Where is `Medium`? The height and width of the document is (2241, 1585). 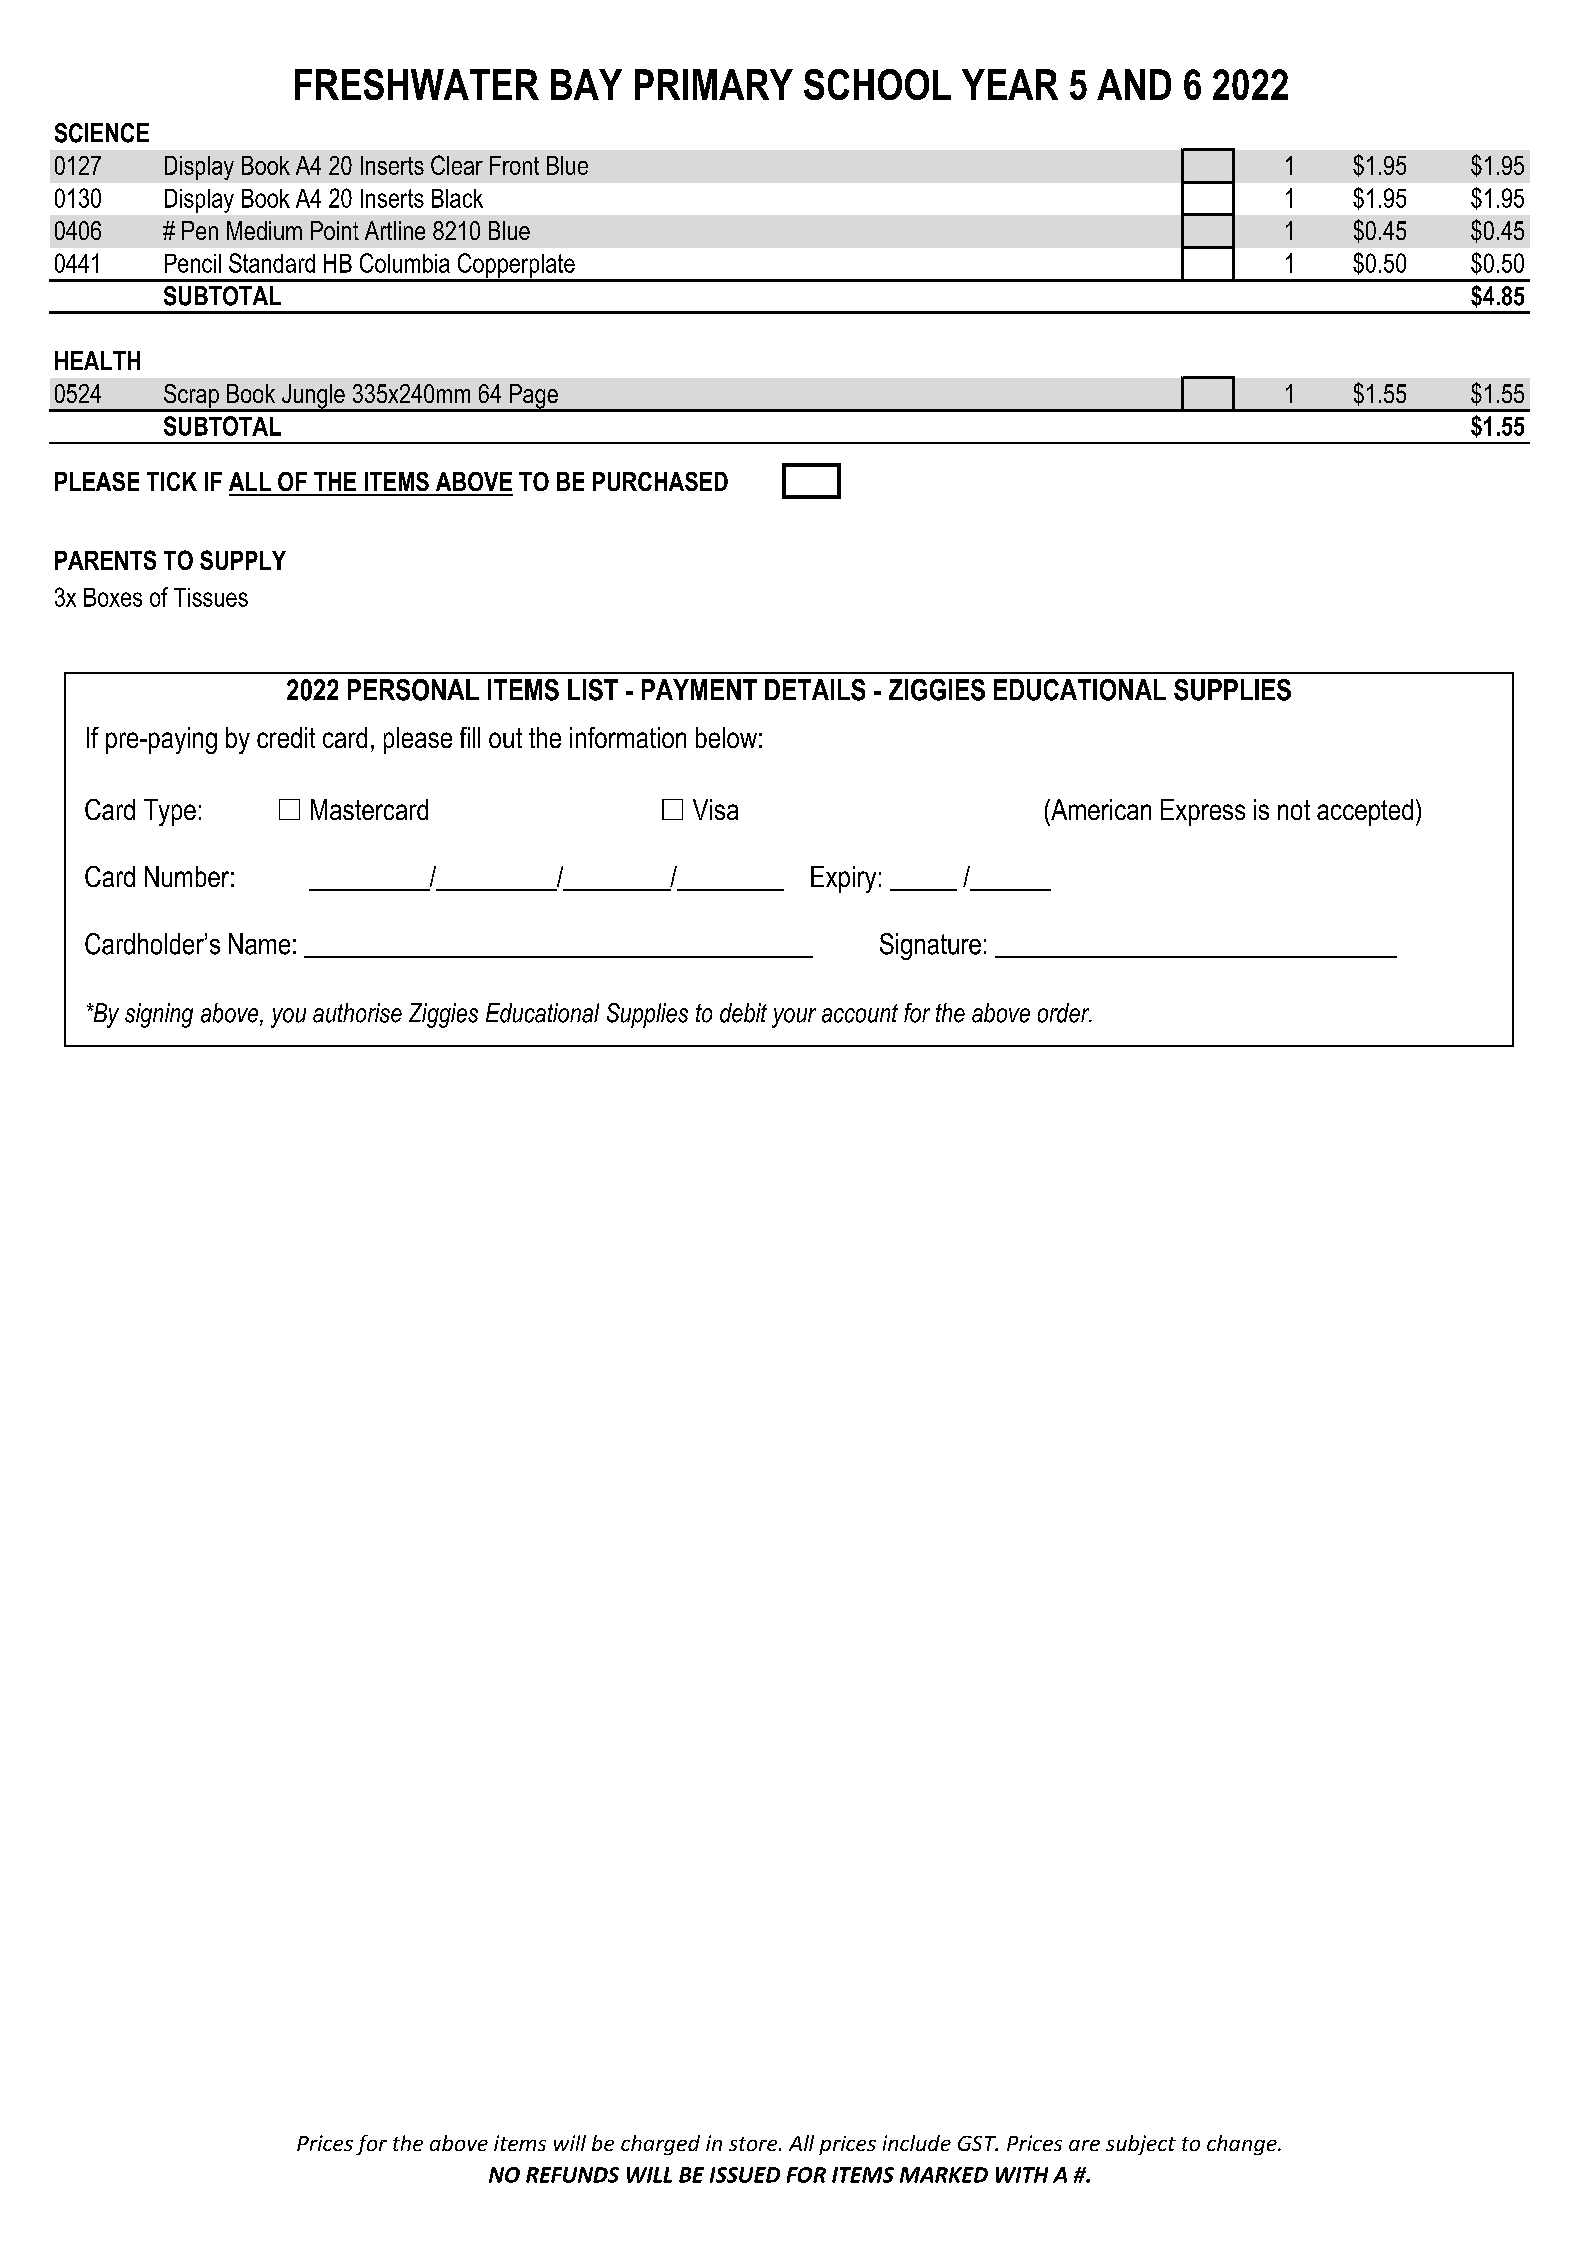 Medium is located at coordinates (264, 230).
